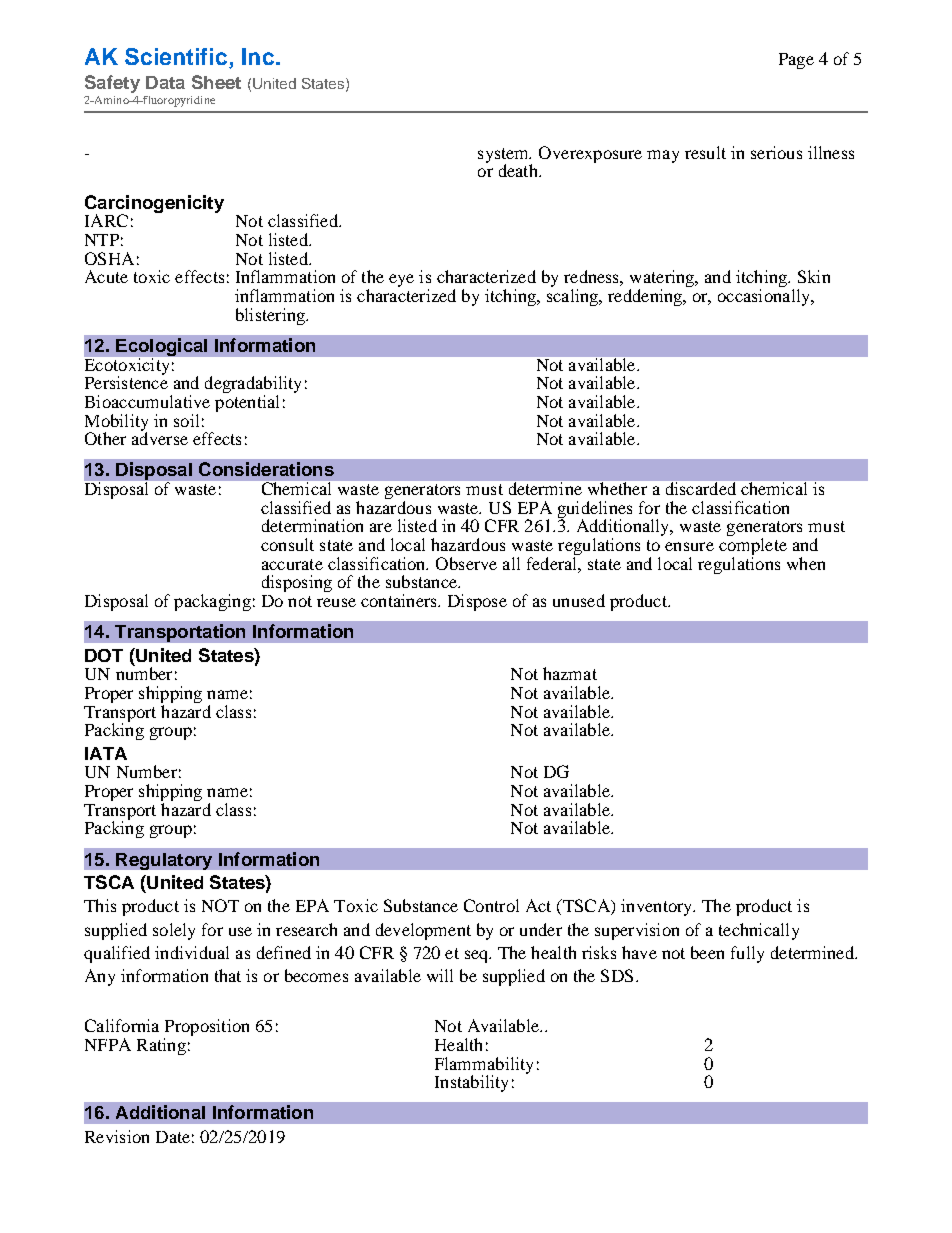  Describe the element at coordinates (796, 61) in the screenshot. I see `Page` at that location.
